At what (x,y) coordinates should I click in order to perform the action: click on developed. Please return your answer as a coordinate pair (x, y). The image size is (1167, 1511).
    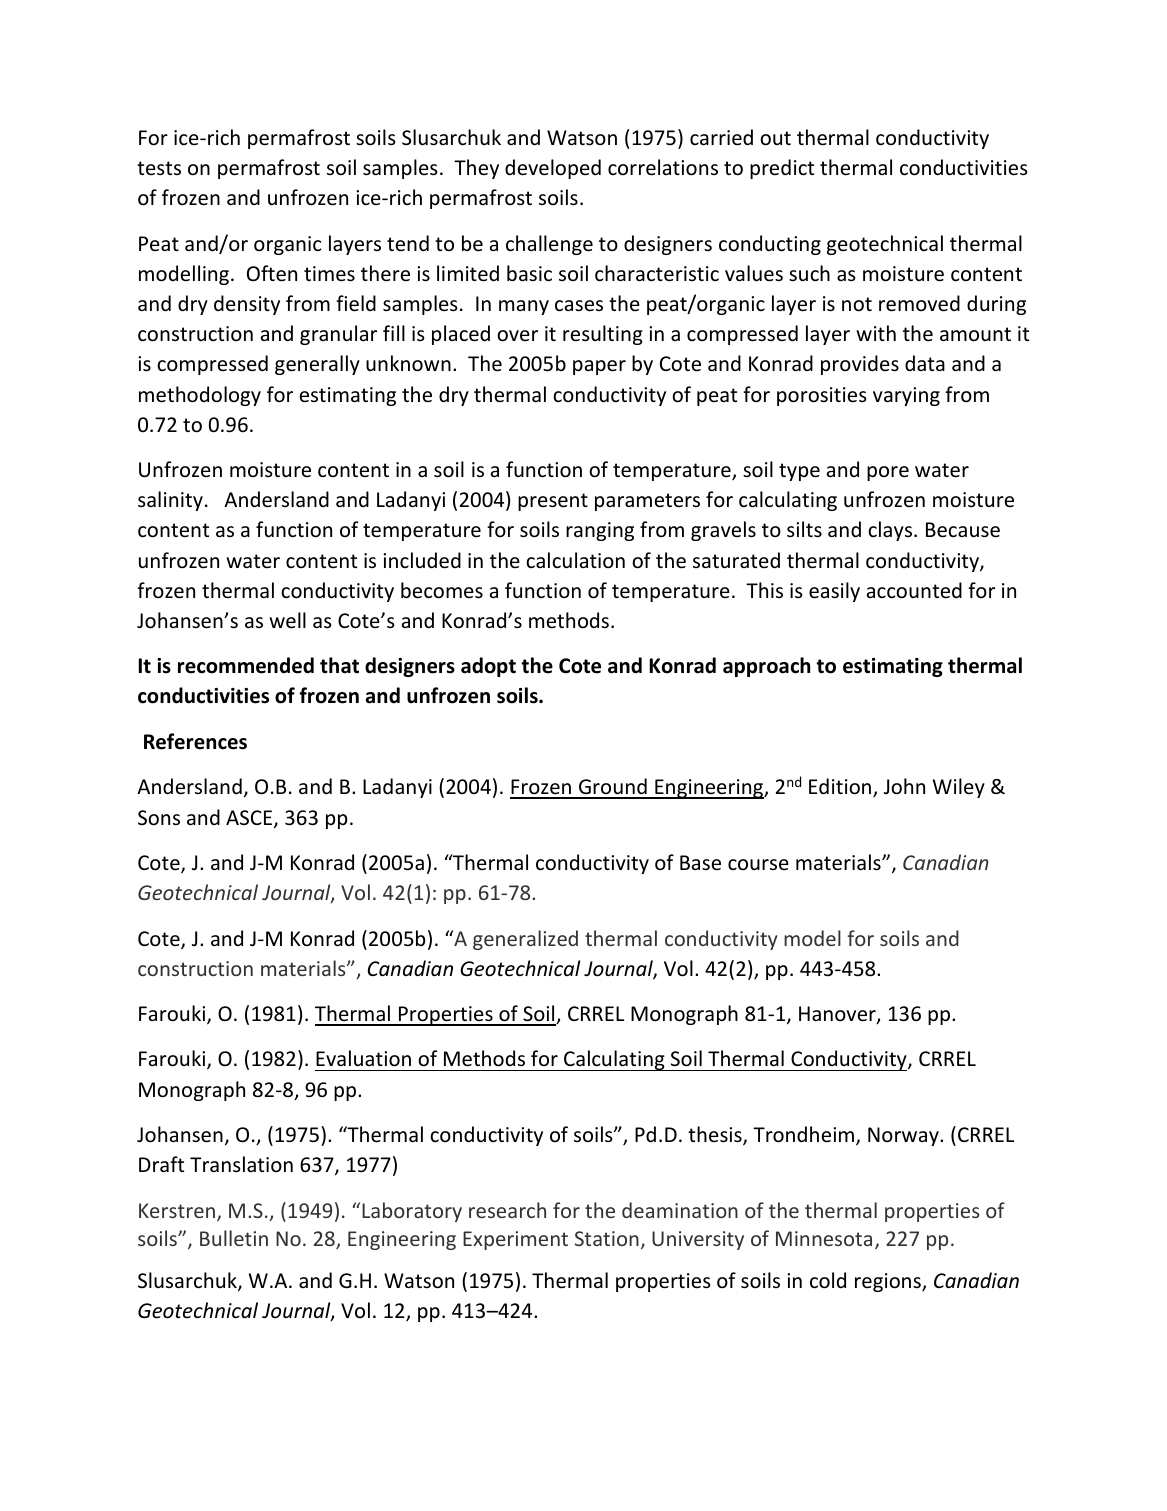
    Looking at the image, I should click on (553, 169).
